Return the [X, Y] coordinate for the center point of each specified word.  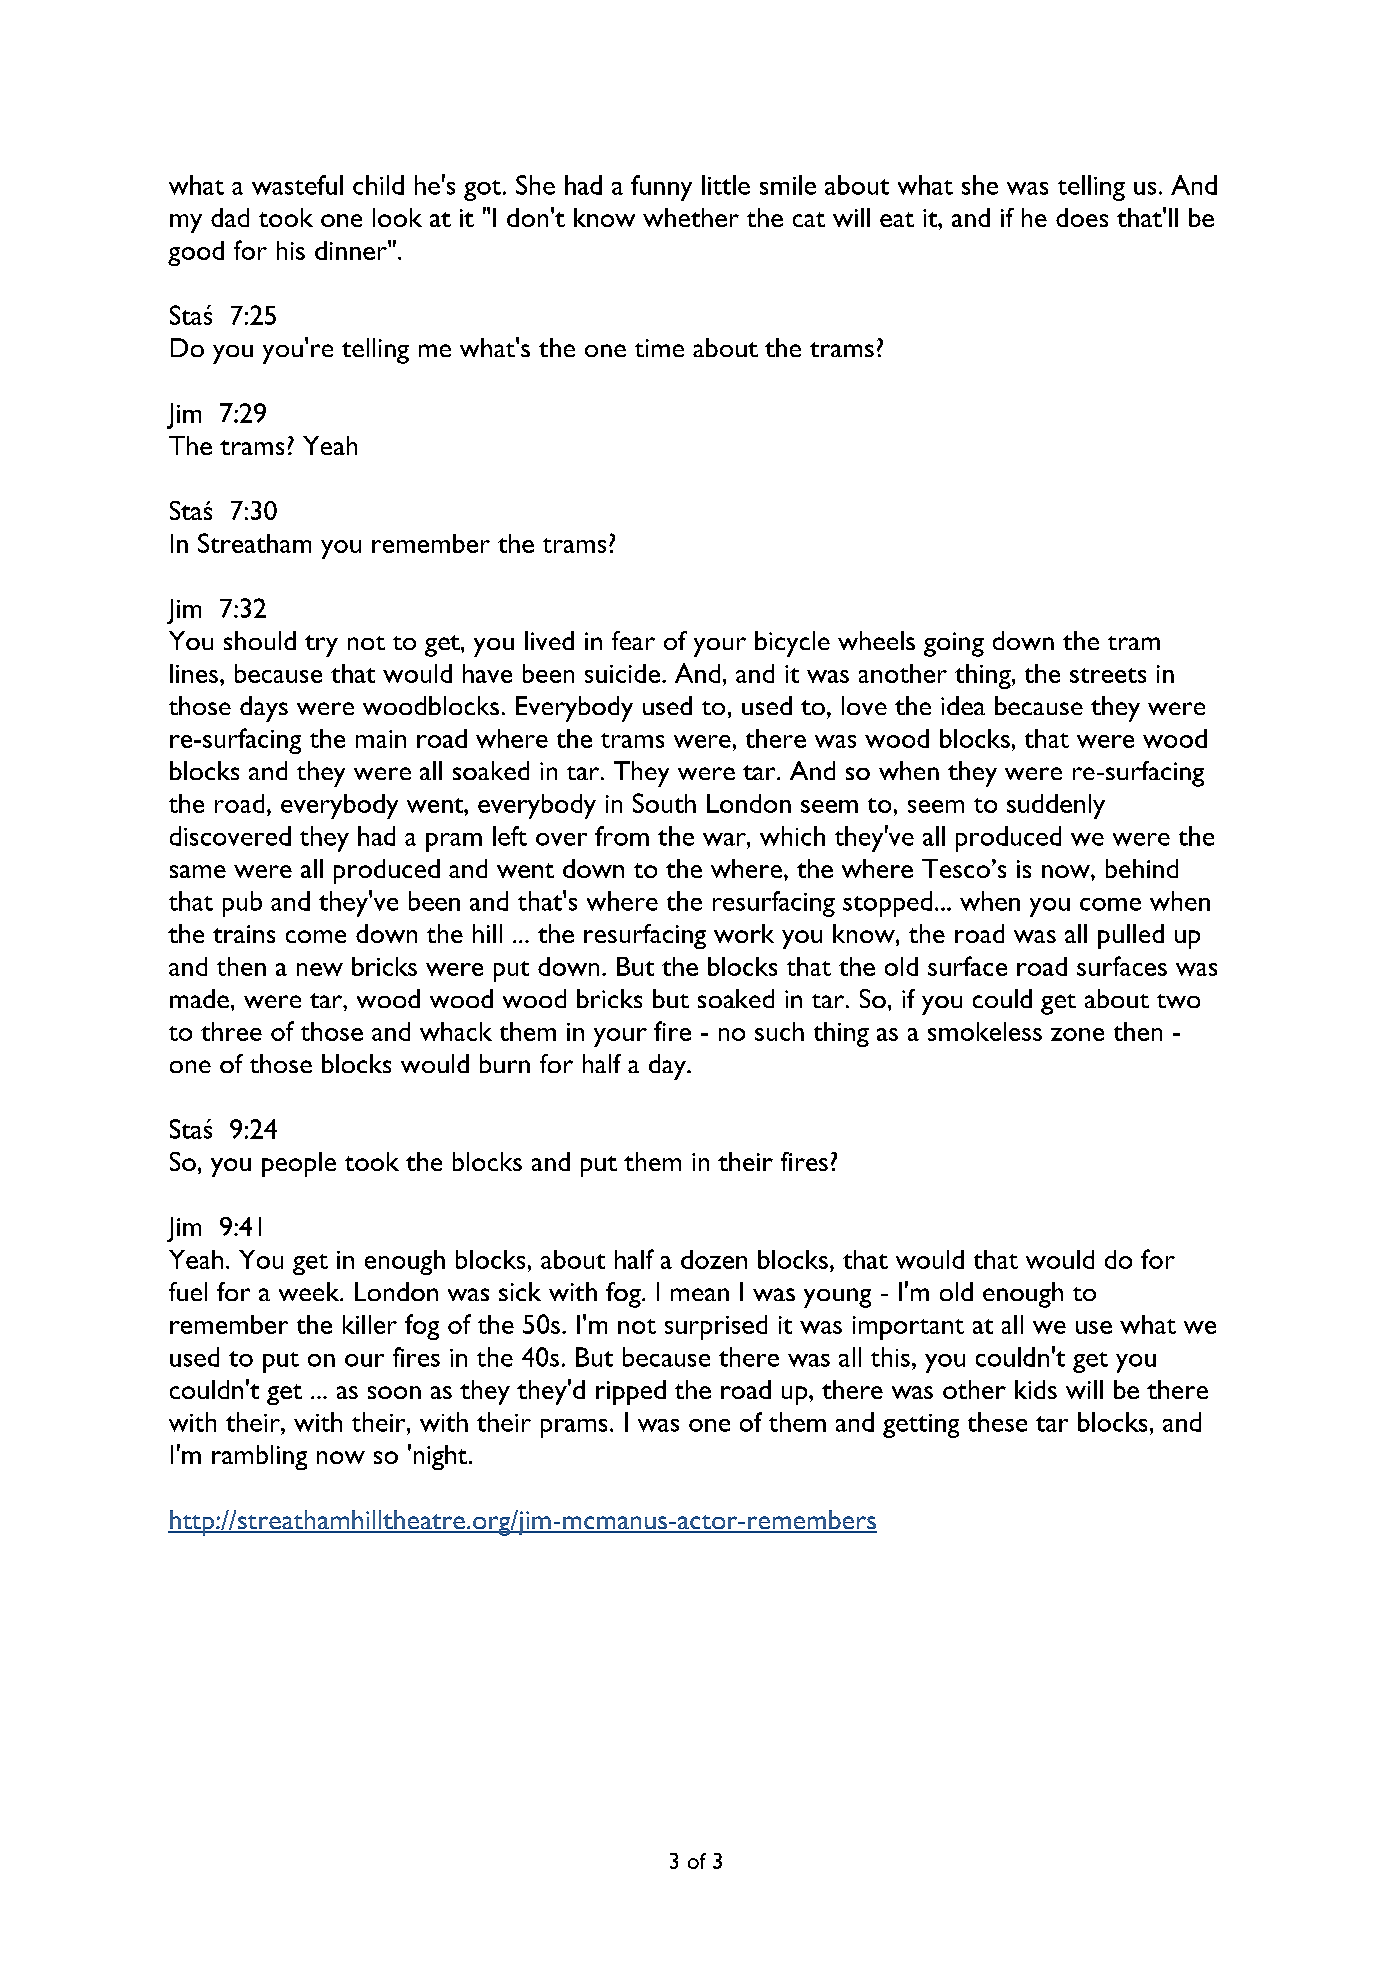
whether [691, 217]
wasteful [297, 185]
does [1082, 217]
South [664, 803]
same [198, 871]
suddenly [1056, 806]
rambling [259, 1457]
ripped [631, 1392]
